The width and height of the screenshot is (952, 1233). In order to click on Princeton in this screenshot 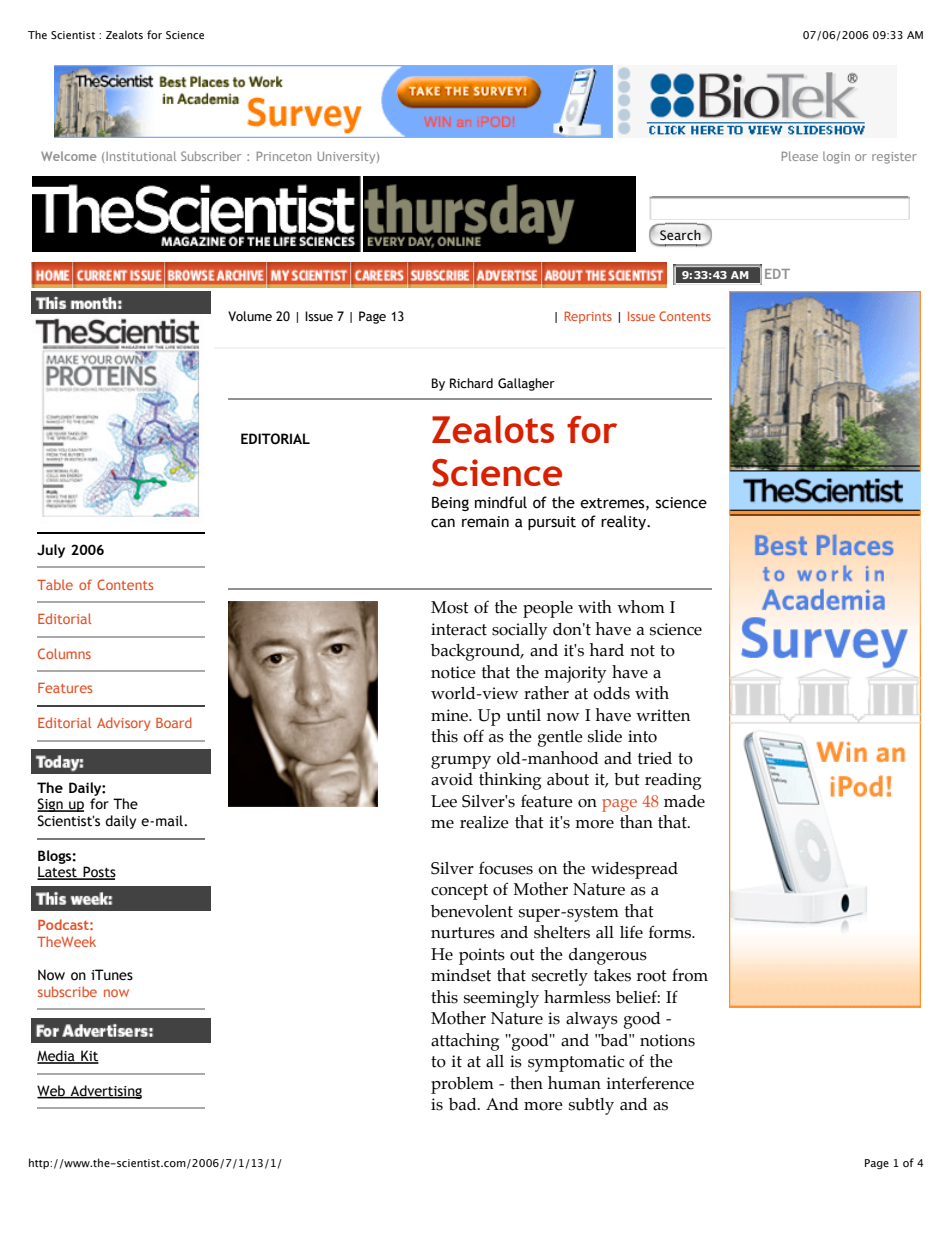, I will do `click(284, 156)`.
